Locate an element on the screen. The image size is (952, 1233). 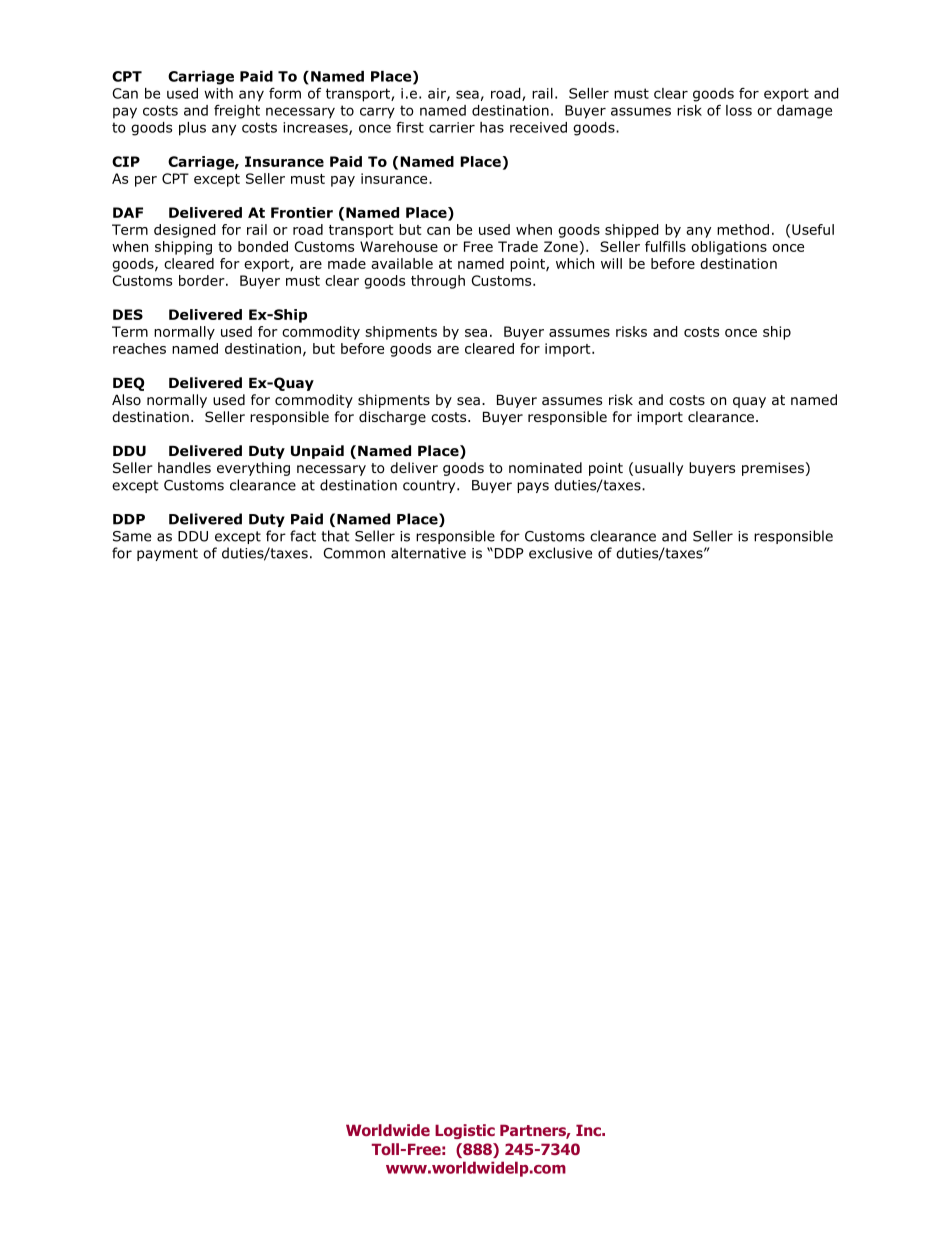
alternative is located at coordinates (428, 553).
